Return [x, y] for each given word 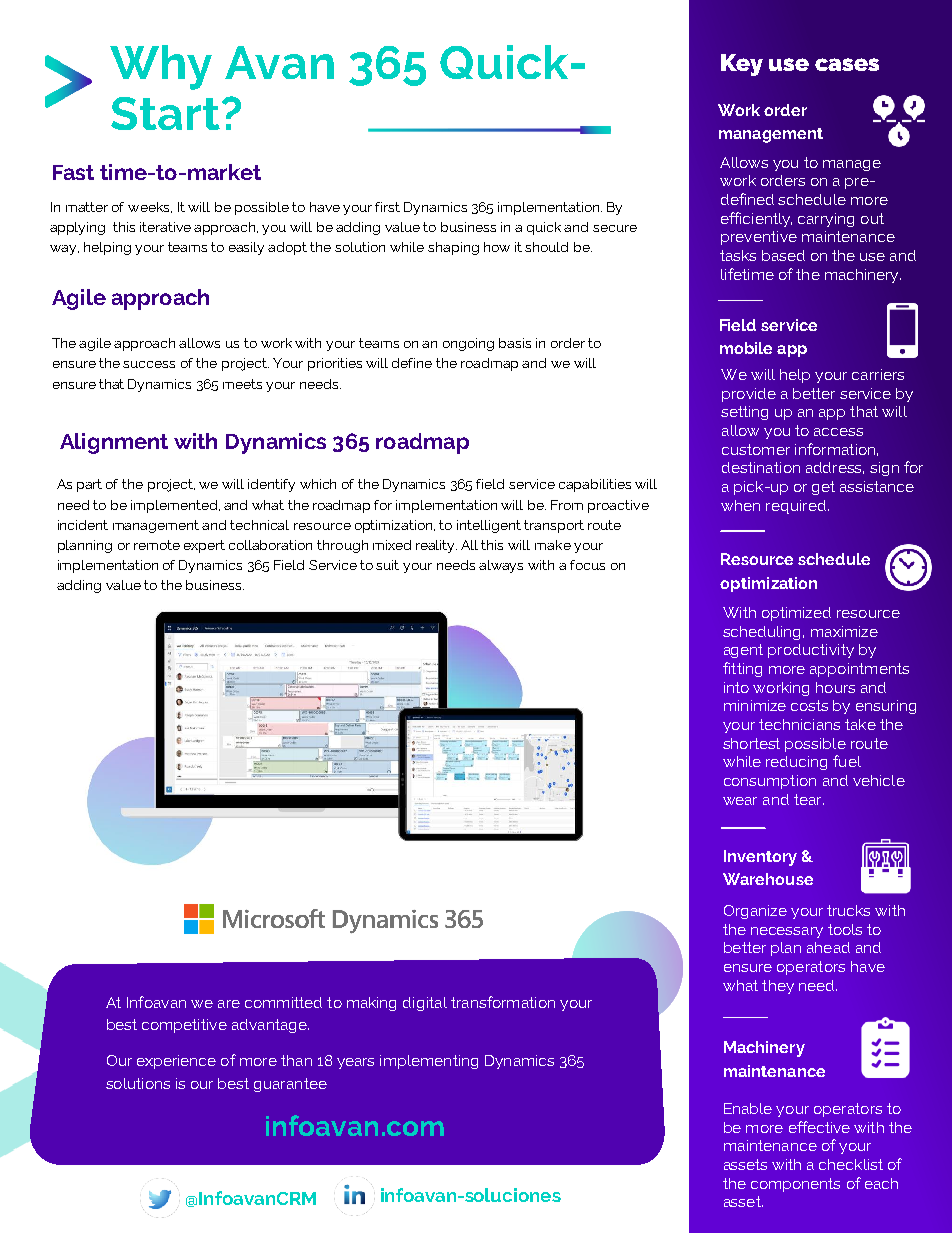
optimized [796, 614]
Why [161, 67]
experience [176, 1062]
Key [742, 65]
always [501, 566]
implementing [429, 1062]
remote [157, 545]
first [387, 207]
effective [819, 1127]
